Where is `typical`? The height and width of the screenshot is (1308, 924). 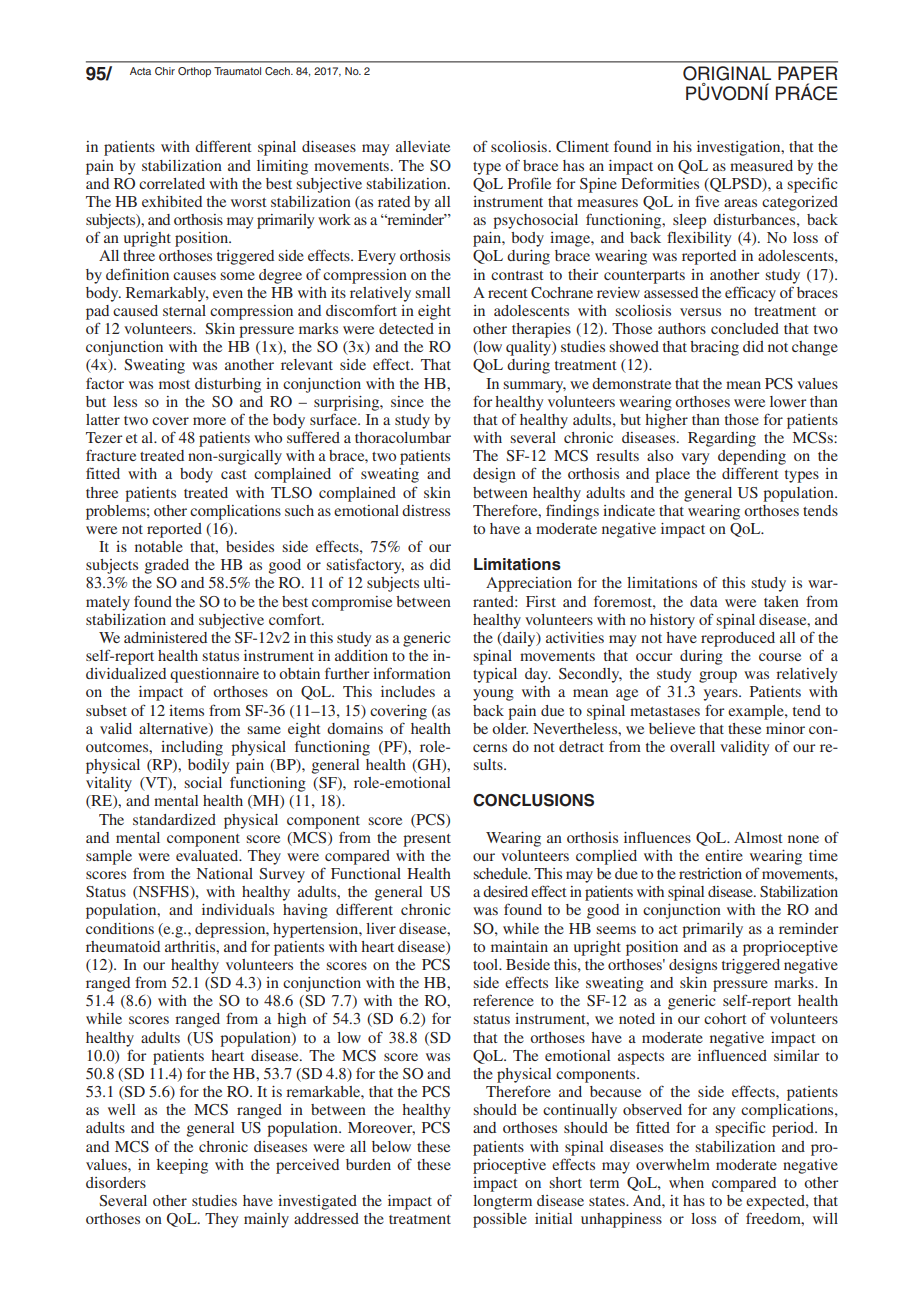
typical is located at coordinates (495, 675).
